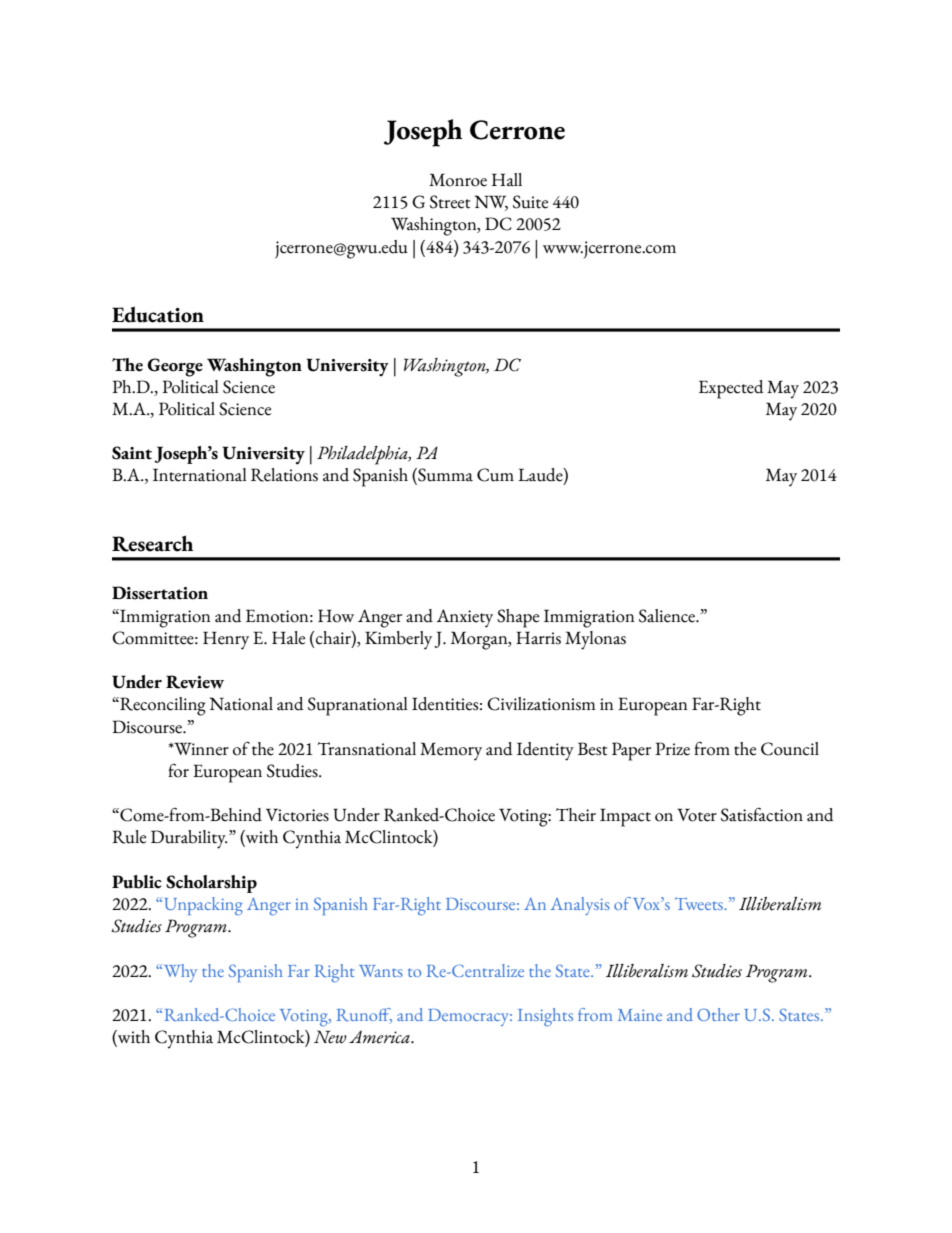 The height and width of the image is (1233, 952). Describe the element at coordinates (179, 973) in the image. I see `Why` at that location.
